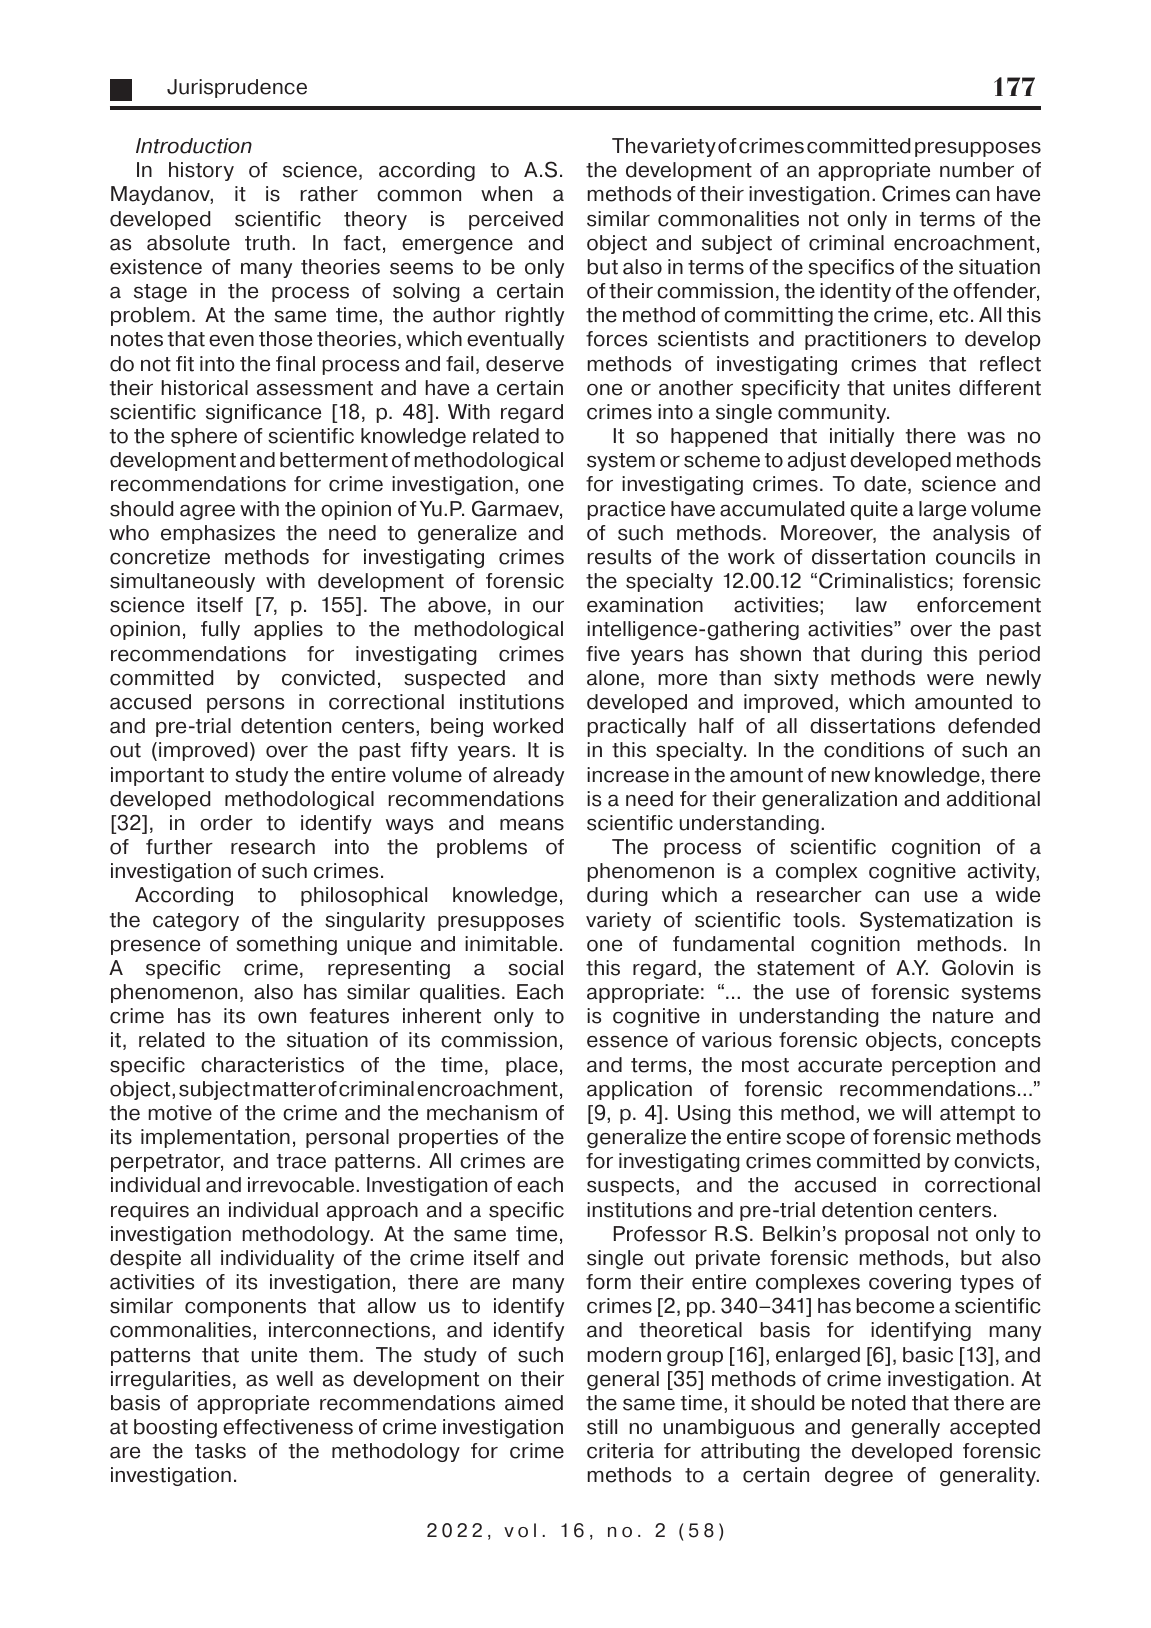  Describe the element at coordinates (220, 1451) in the page. I see `tasks` at that location.
